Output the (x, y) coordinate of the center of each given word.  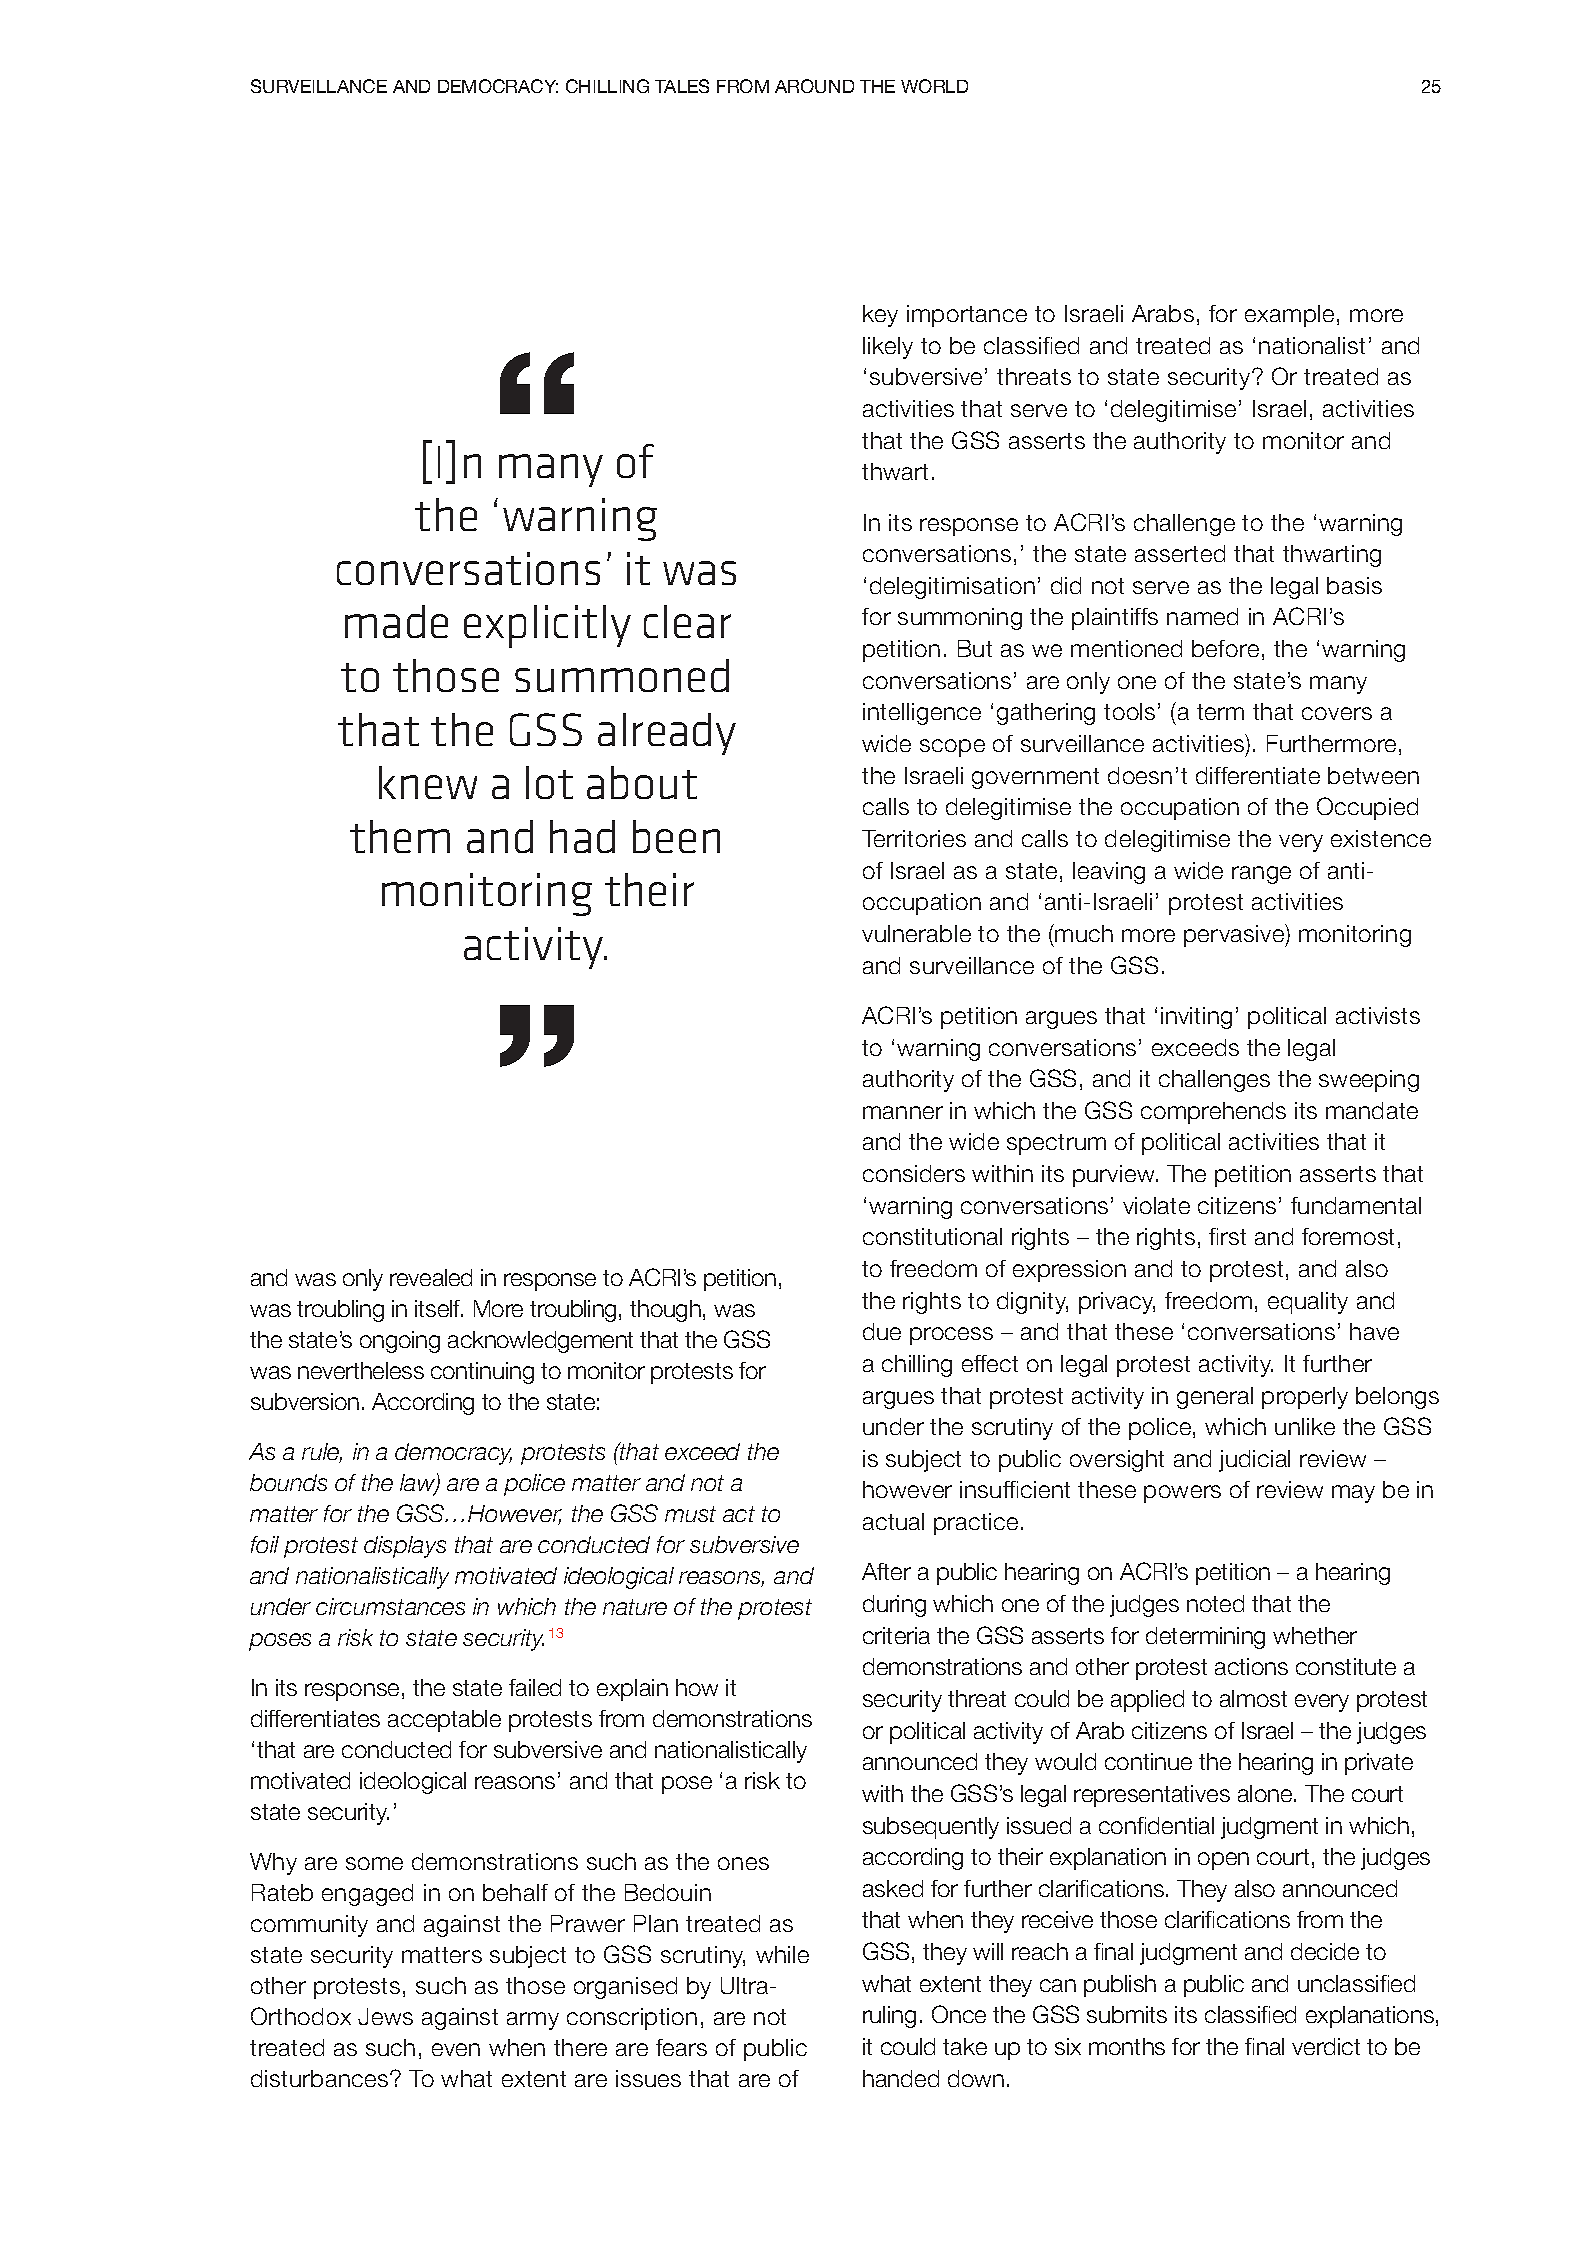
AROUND (814, 86)
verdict (1326, 2046)
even (456, 2049)
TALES (682, 86)
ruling (889, 2017)
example (1289, 316)
